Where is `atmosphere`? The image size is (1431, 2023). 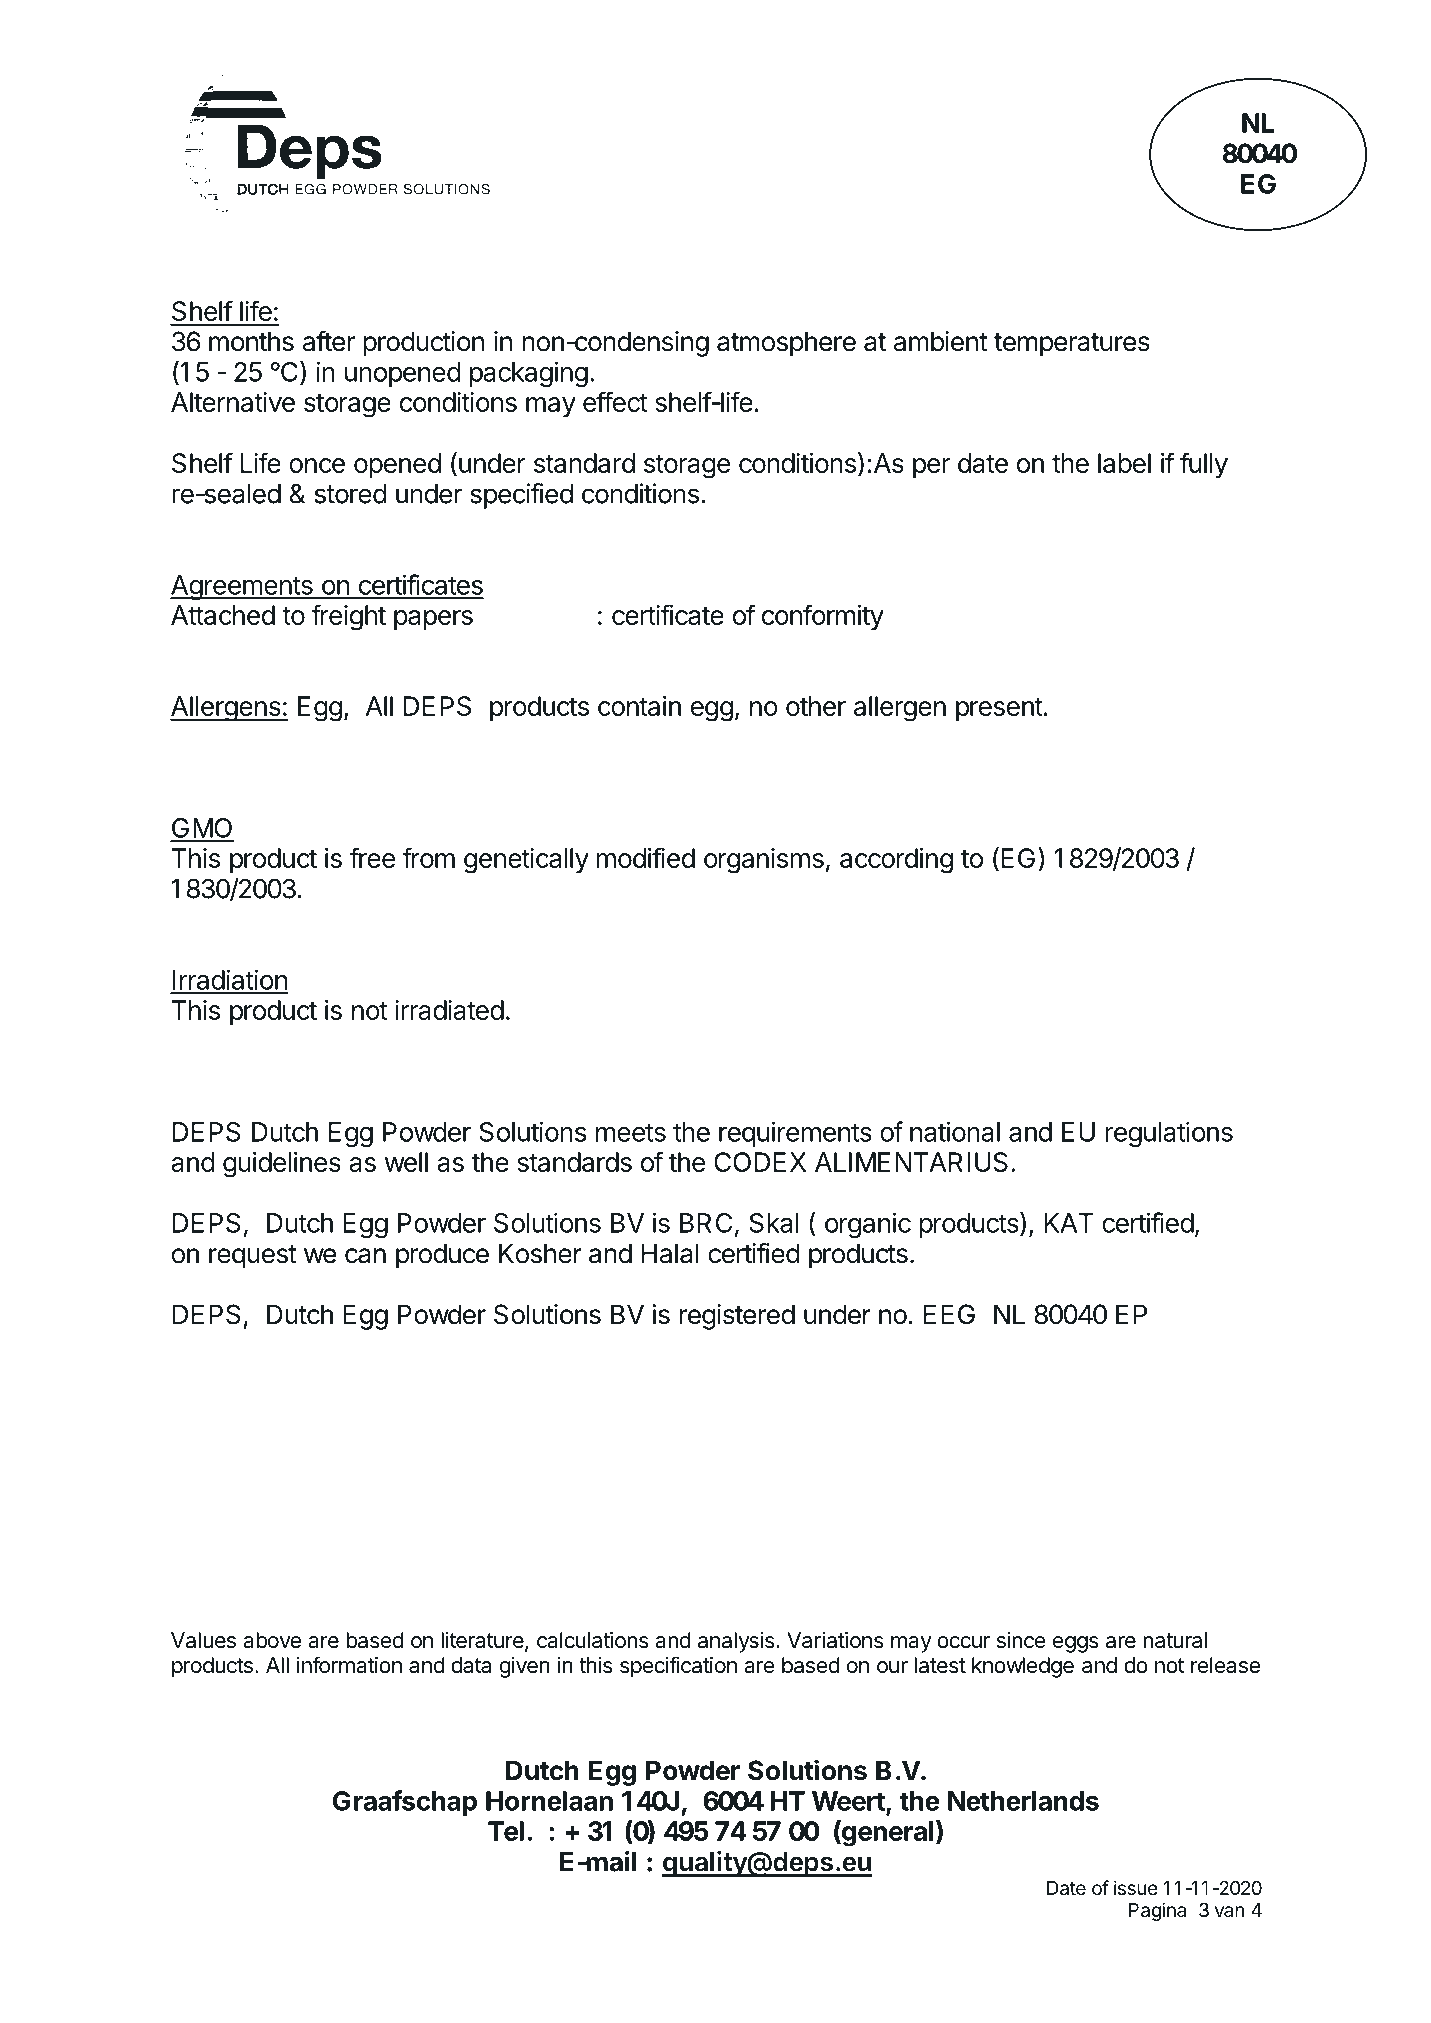
atmosphere is located at coordinates (786, 344).
